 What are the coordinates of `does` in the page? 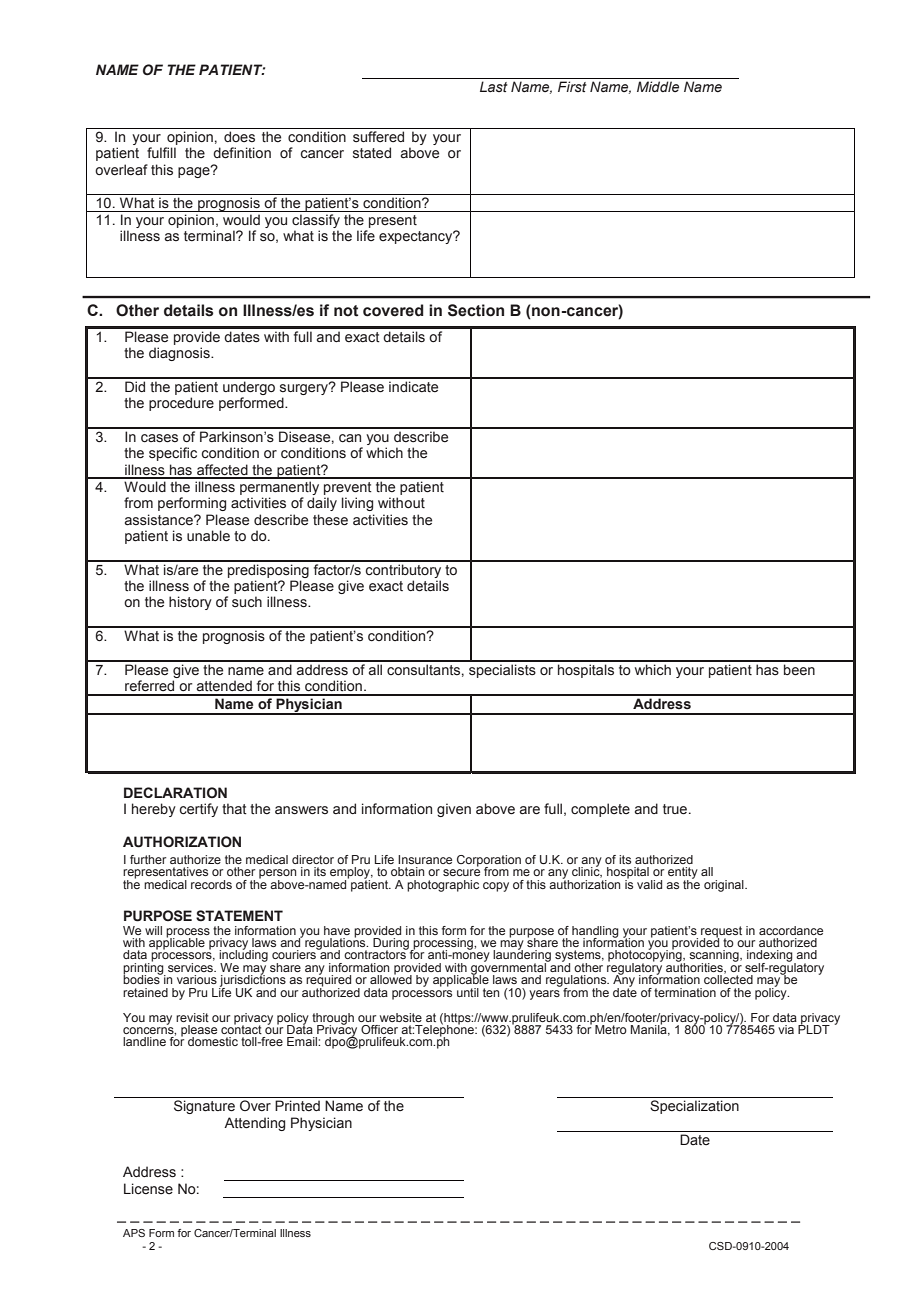 It's located at (239, 136).
